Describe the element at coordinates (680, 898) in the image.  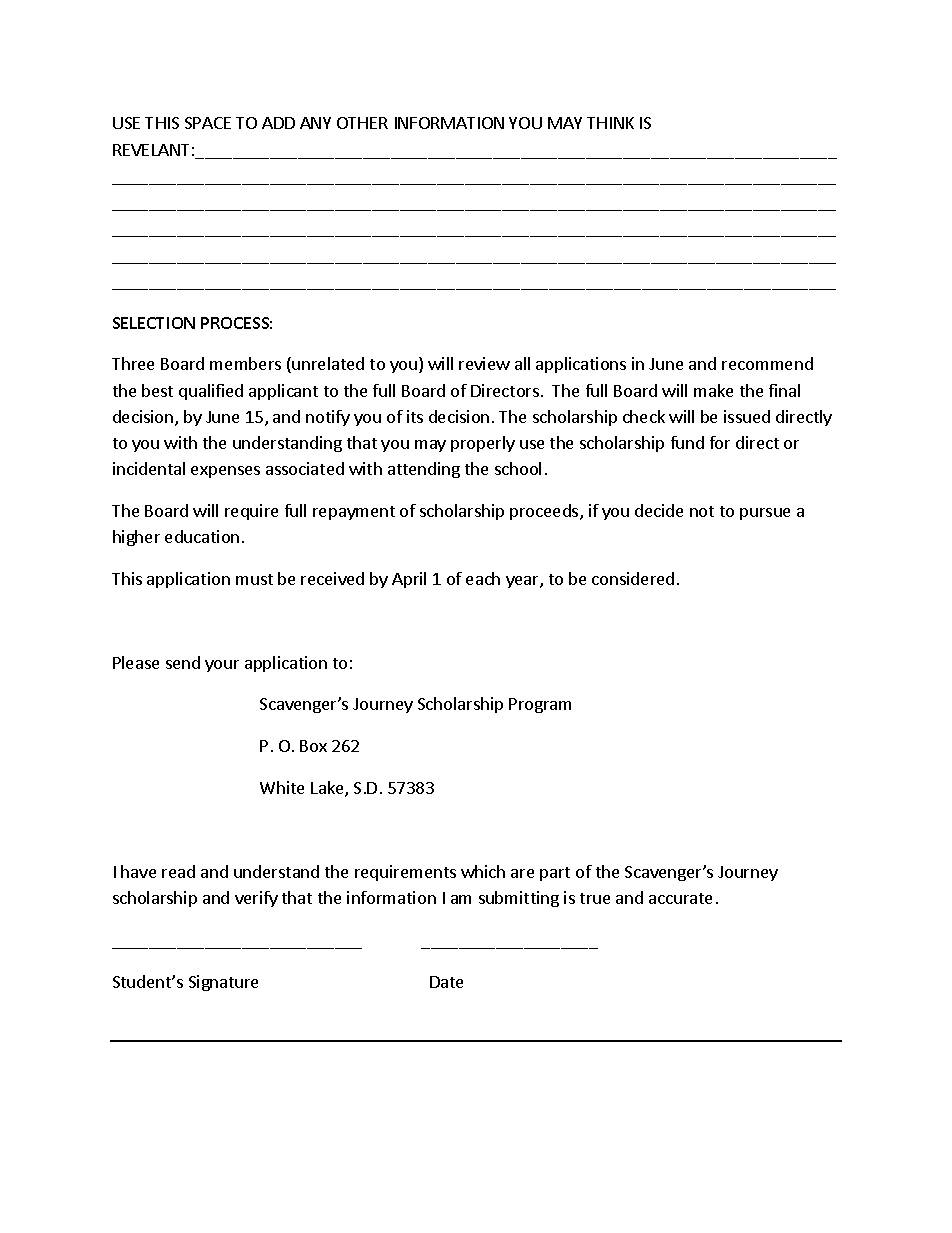
I see `accurate` at that location.
